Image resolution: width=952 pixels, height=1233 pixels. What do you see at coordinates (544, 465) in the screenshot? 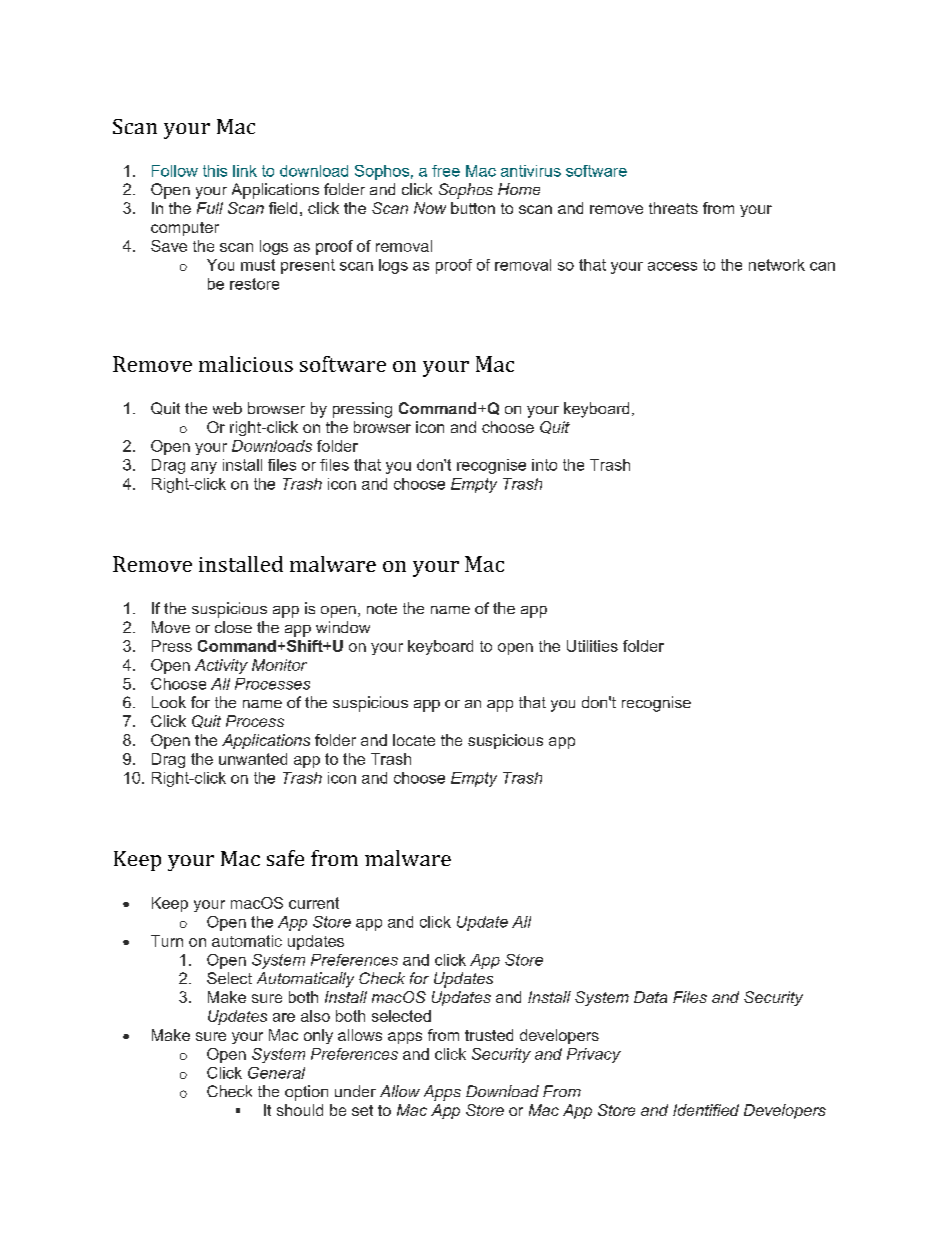
I see `into` at bounding box center [544, 465].
